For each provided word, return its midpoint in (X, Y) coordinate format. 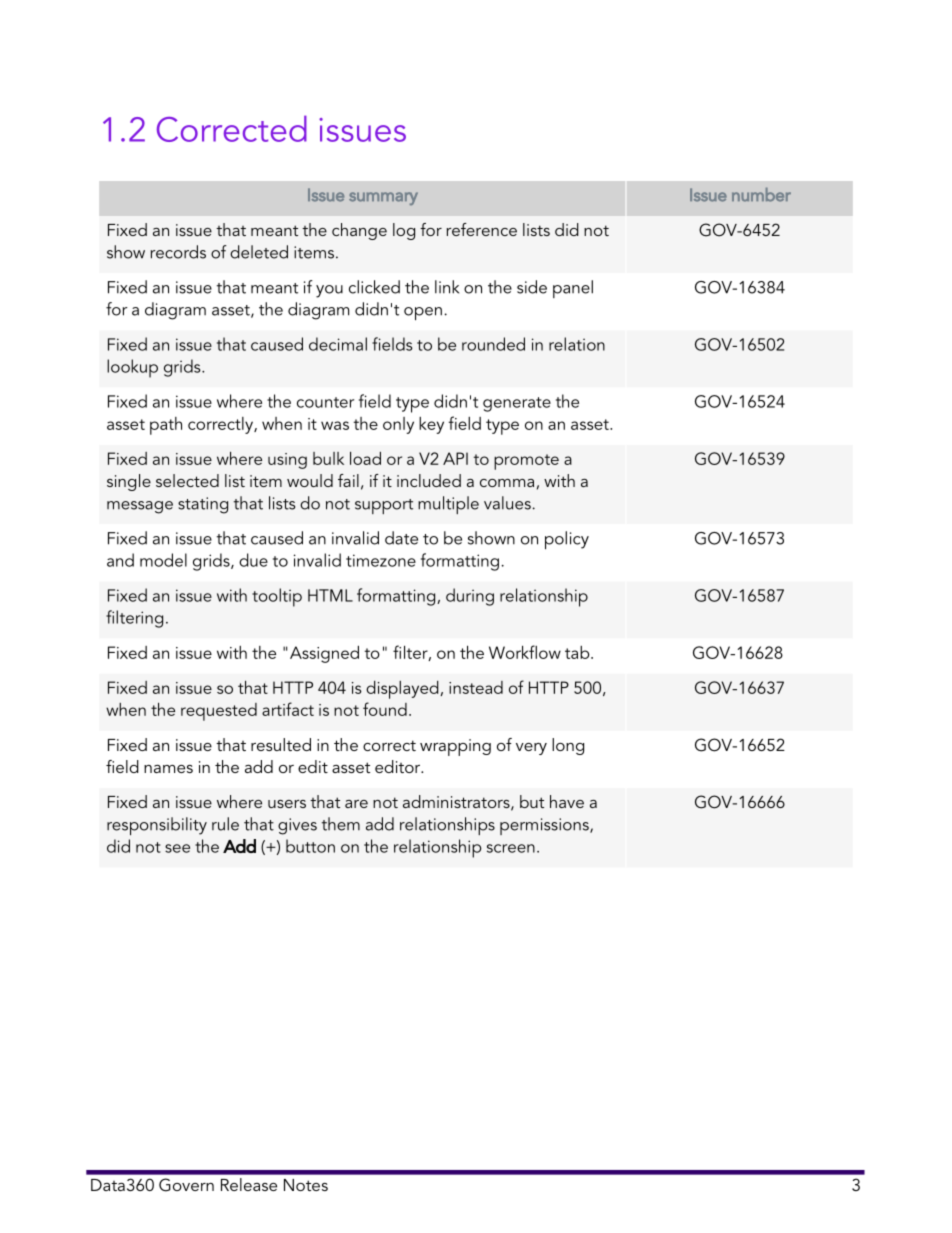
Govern (186, 1185)
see (177, 848)
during (470, 597)
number (761, 195)
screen (511, 848)
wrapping (455, 747)
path (166, 426)
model (163, 560)
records (178, 252)
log (404, 231)
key (431, 425)
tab (578, 652)
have (567, 801)
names (168, 769)
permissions (545, 826)
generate (517, 404)
